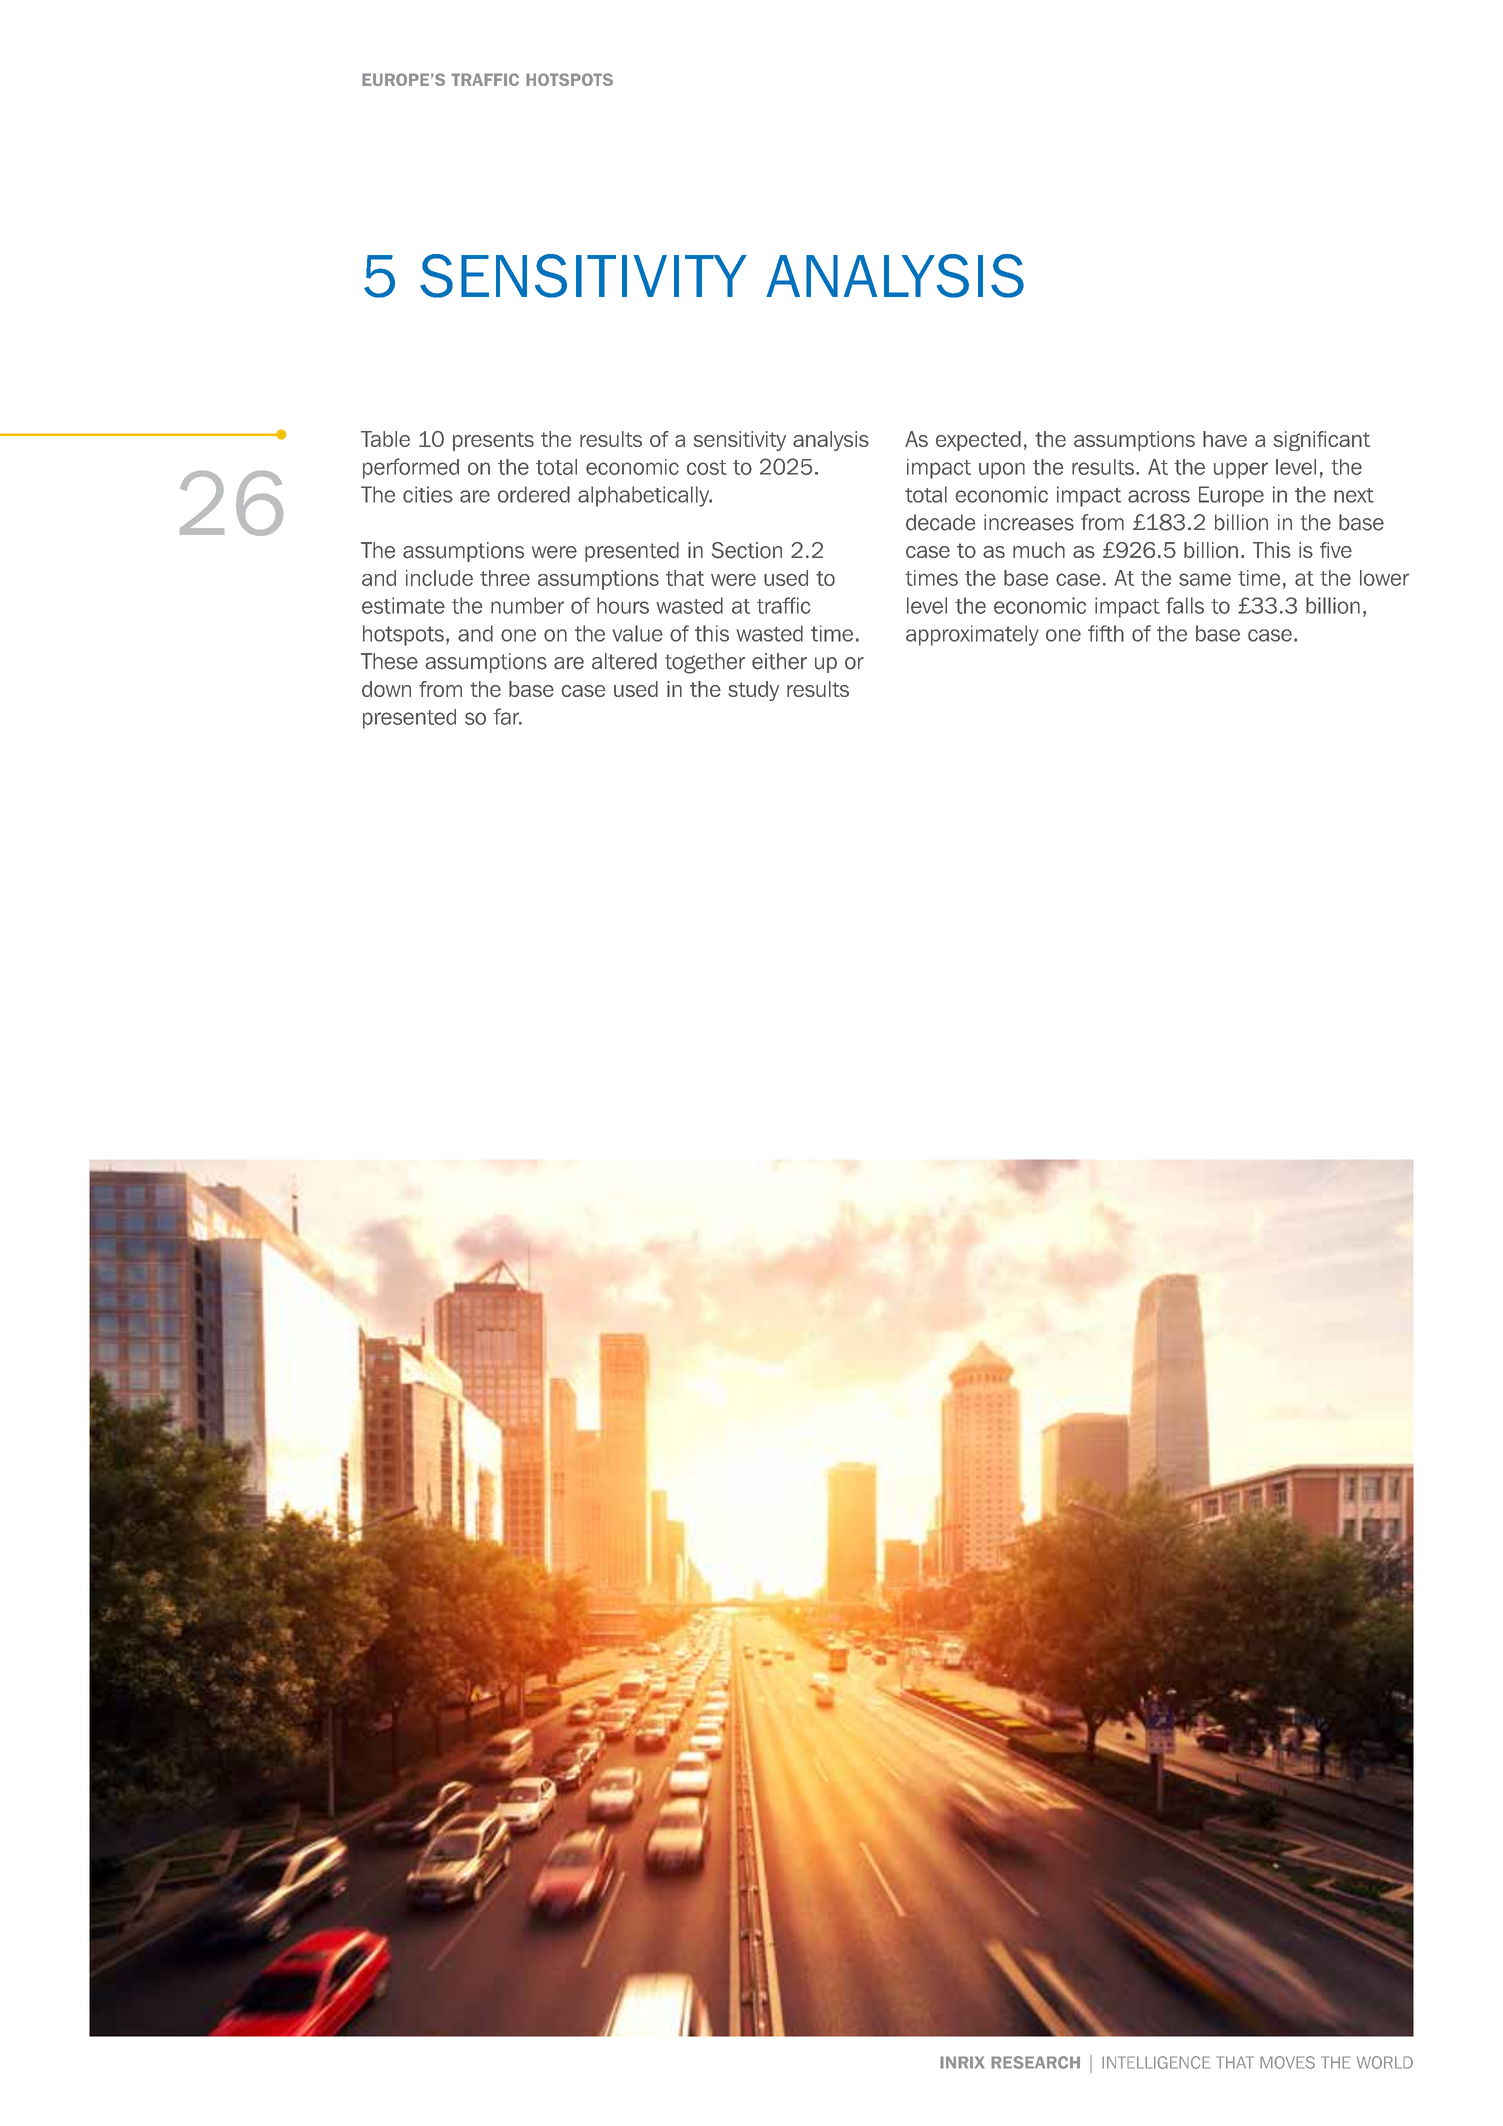 The image size is (1503, 2126). I want to click on either, so click(779, 661).
